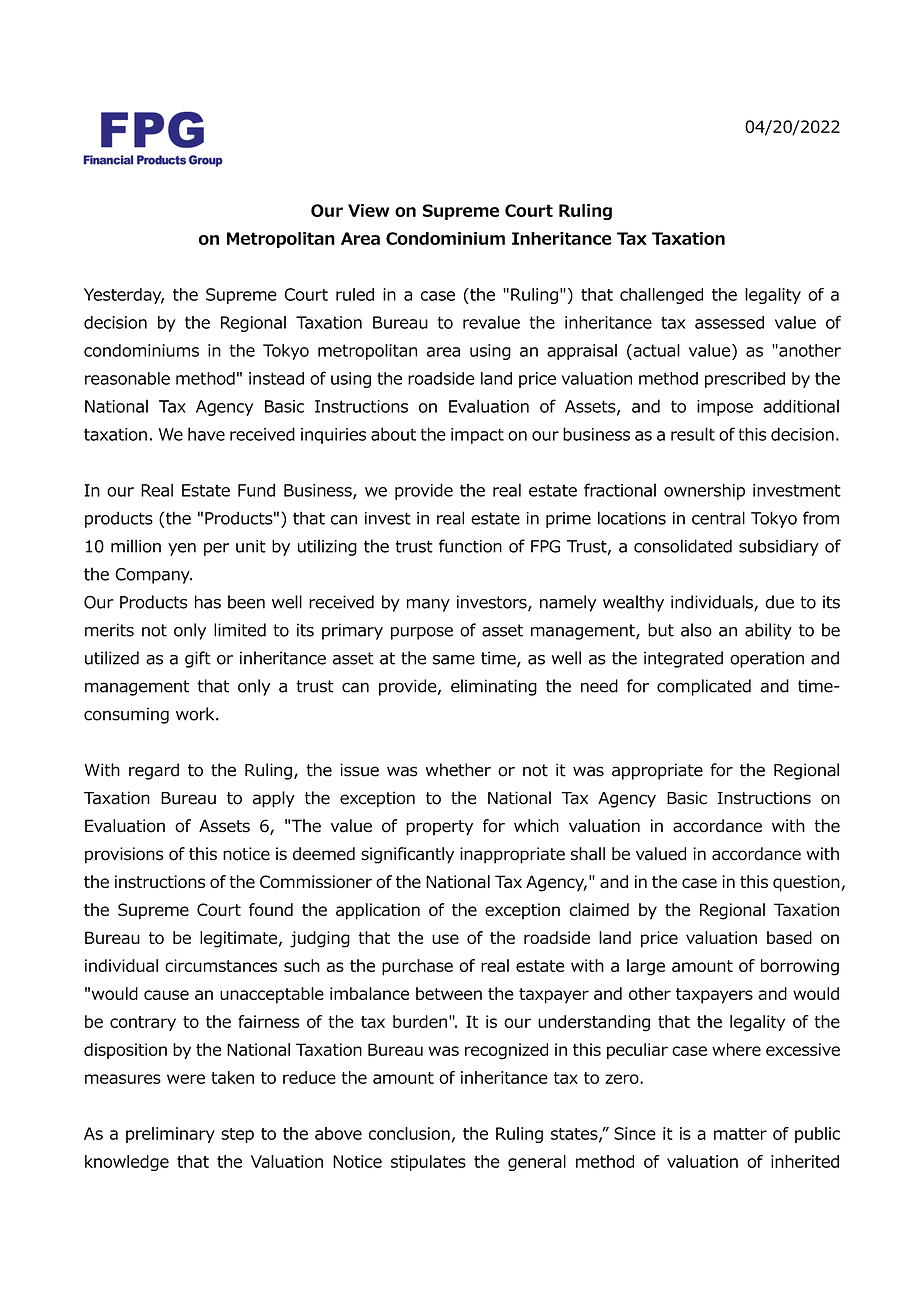 The height and width of the image is (1308, 924). I want to click on central, so click(718, 518).
